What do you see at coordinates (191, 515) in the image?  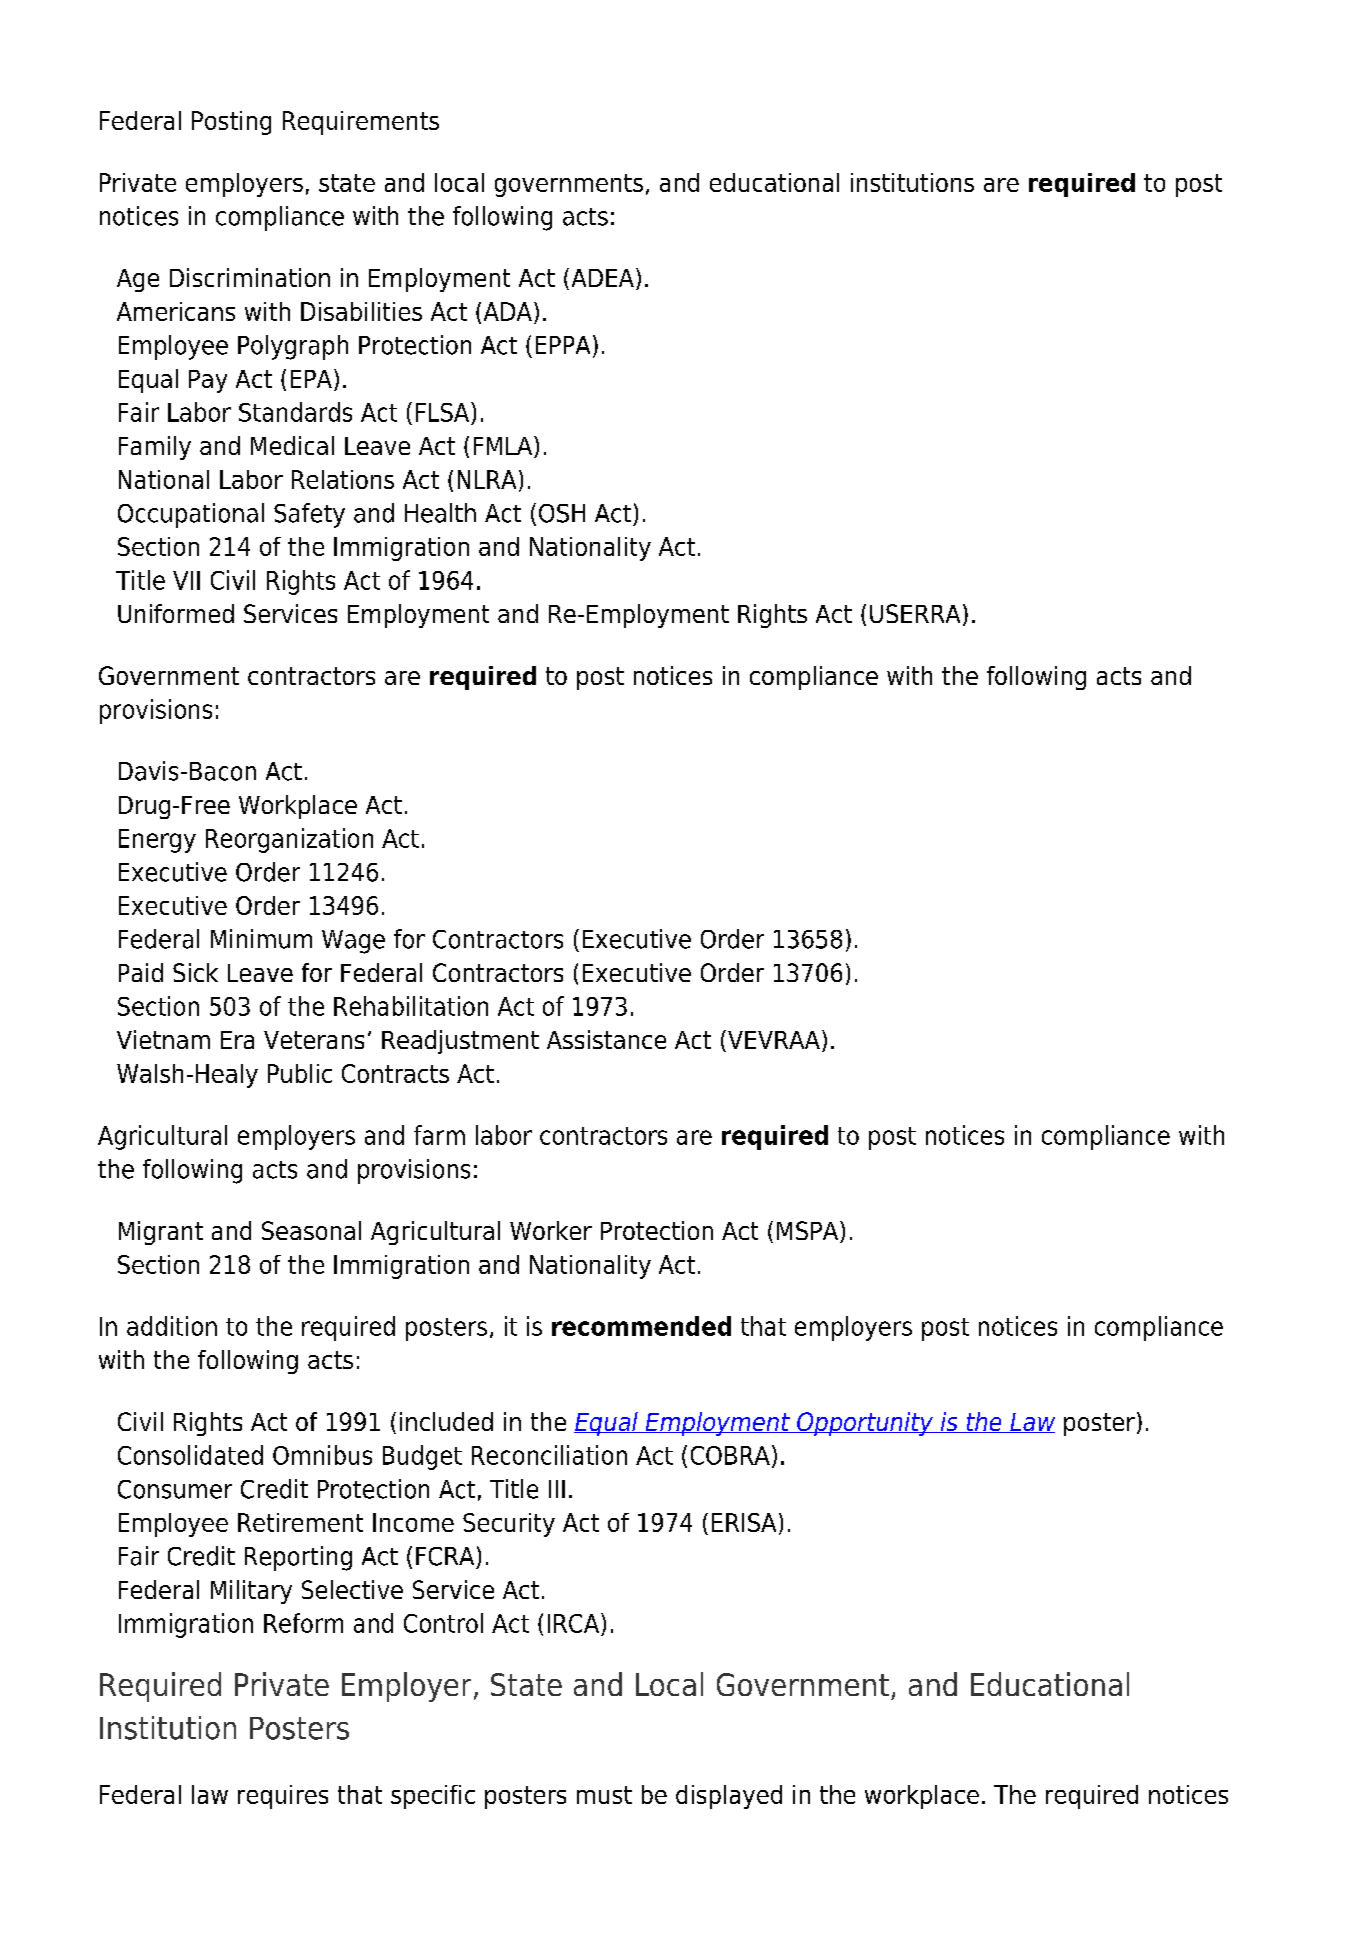 I see `Occupational` at bounding box center [191, 515].
